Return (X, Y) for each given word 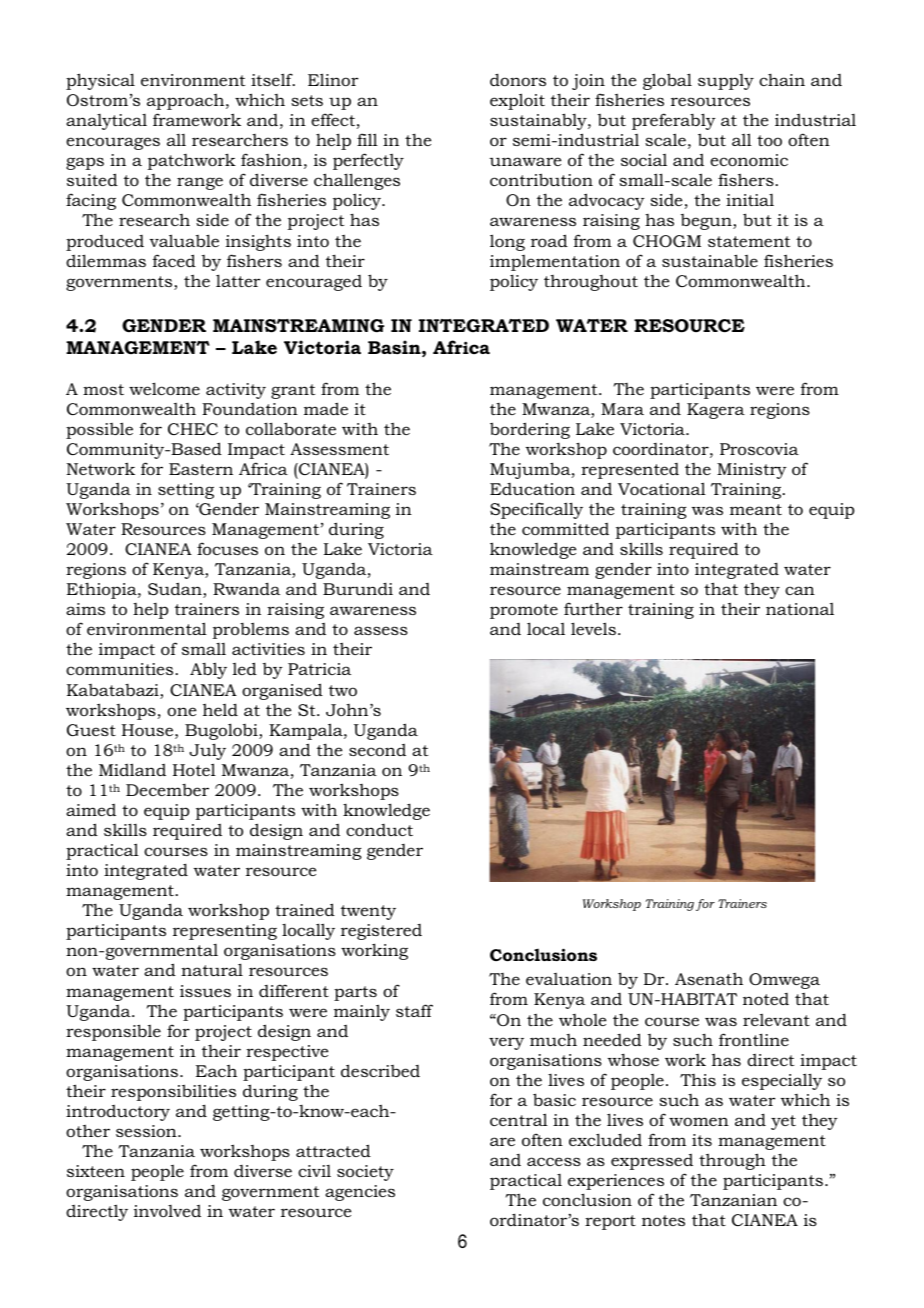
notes (663, 1220)
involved (167, 1211)
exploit (517, 101)
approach (187, 101)
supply (726, 82)
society (365, 1173)
